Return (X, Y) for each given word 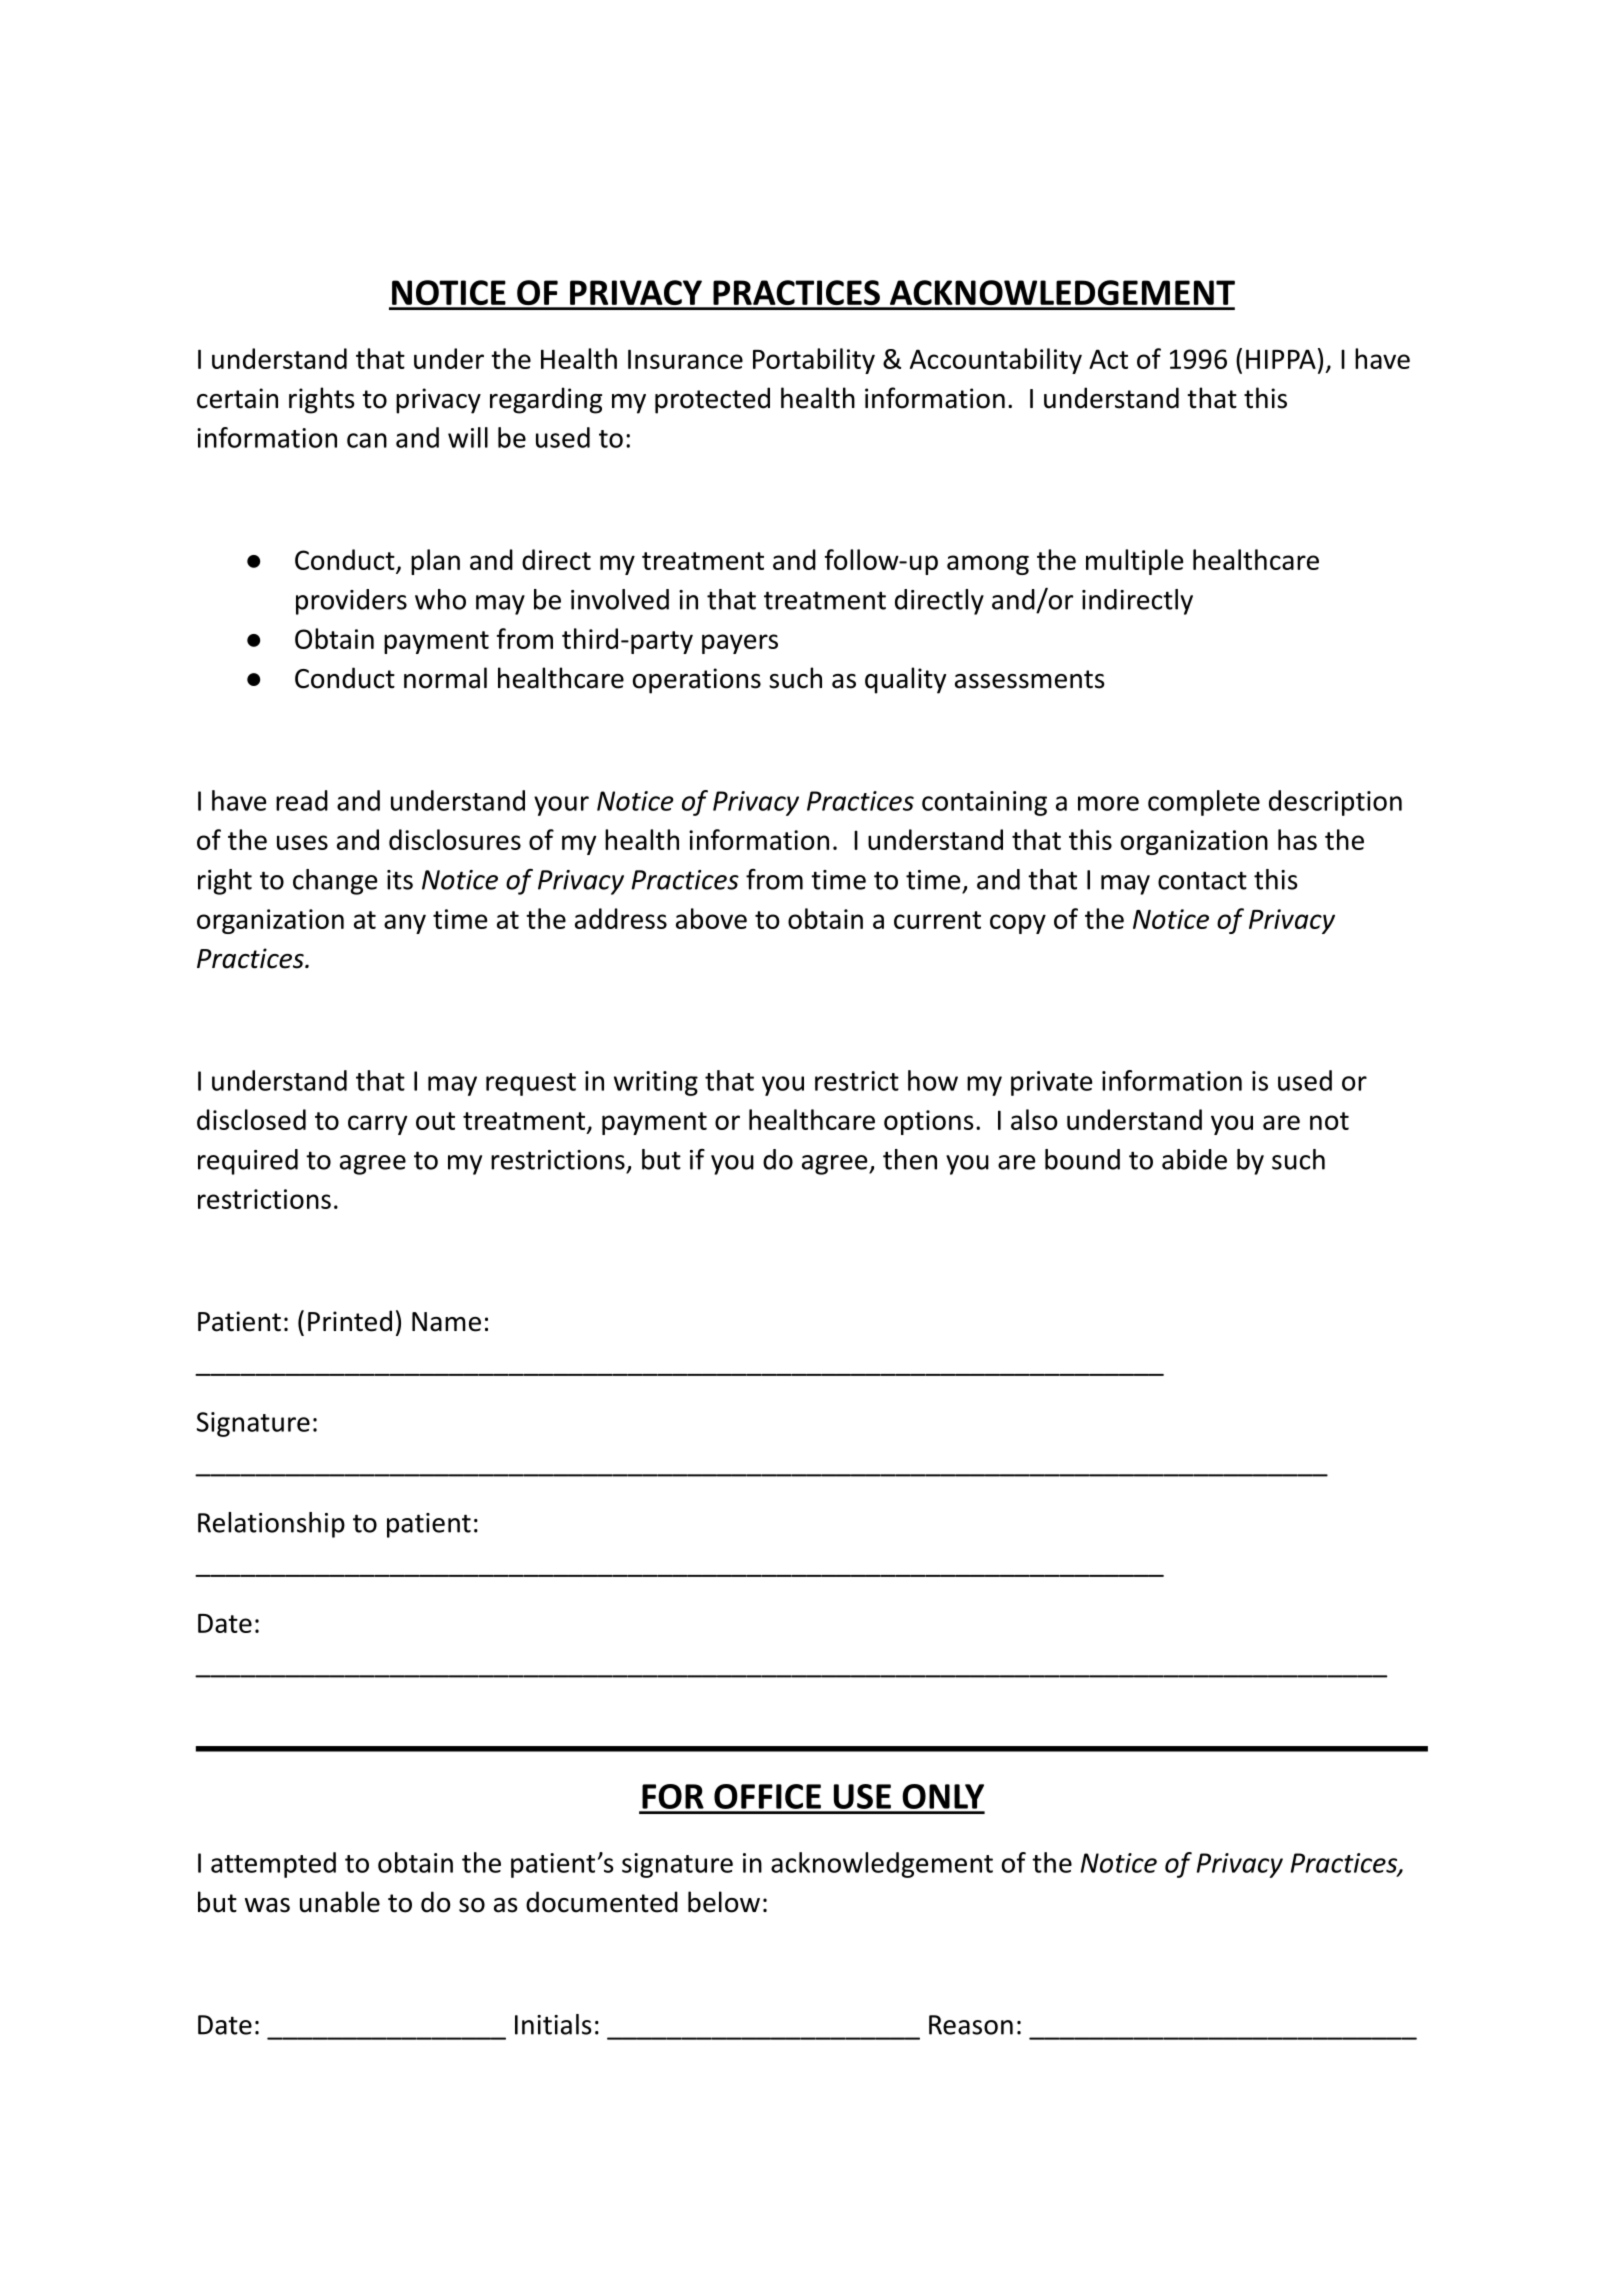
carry (378, 1125)
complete (1204, 803)
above (711, 918)
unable (340, 1902)
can (367, 440)
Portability (814, 361)
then (910, 1159)
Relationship (271, 1525)
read (302, 800)
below (724, 1902)
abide (1194, 1159)
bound (1082, 1159)
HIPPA (1281, 359)
